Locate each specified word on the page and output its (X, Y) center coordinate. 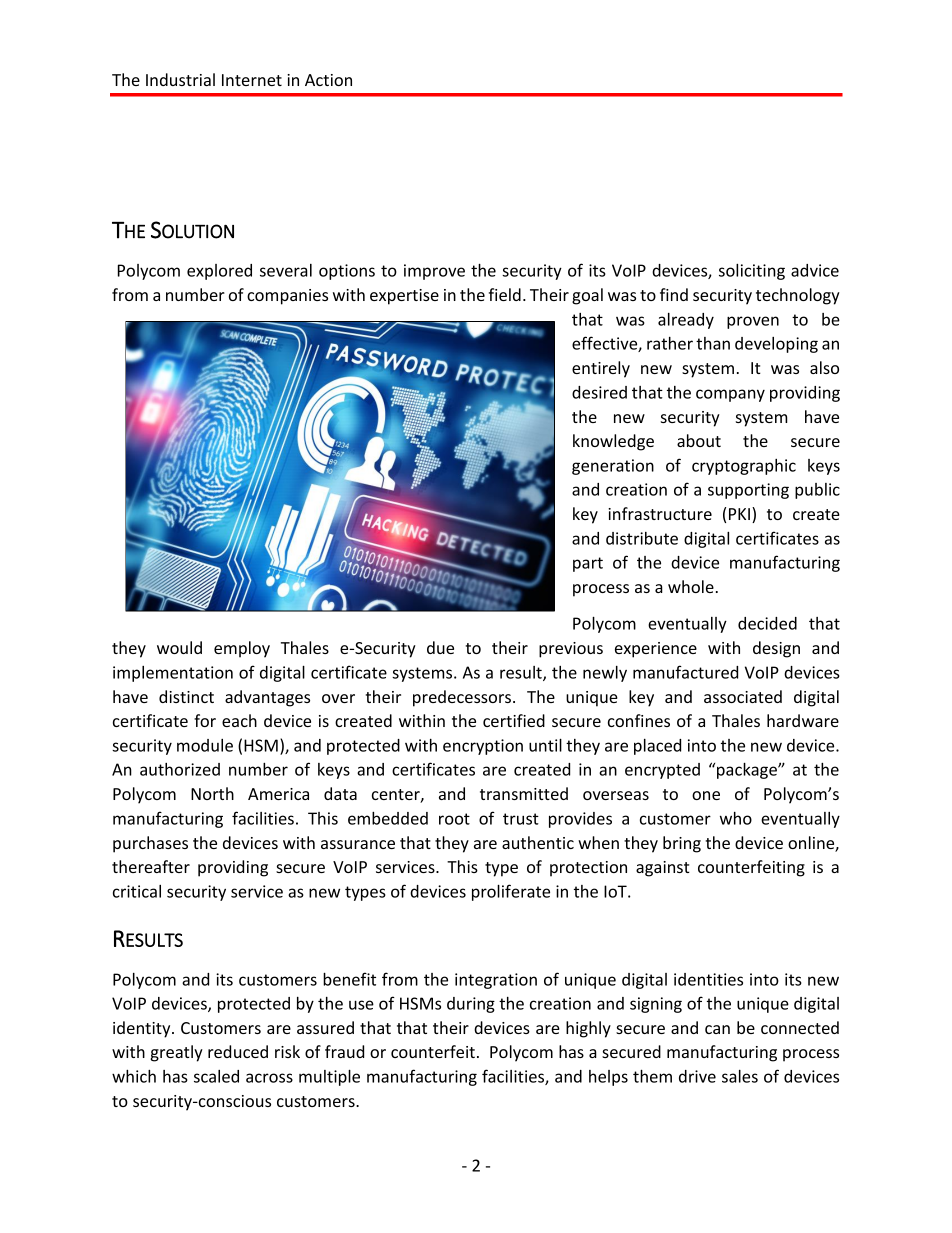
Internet (252, 80)
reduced (238, 1051)
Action (328, 80)
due (440, 647)
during (471, 1005)
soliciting (752, 272)
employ (242, 649)
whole (691, 586)
